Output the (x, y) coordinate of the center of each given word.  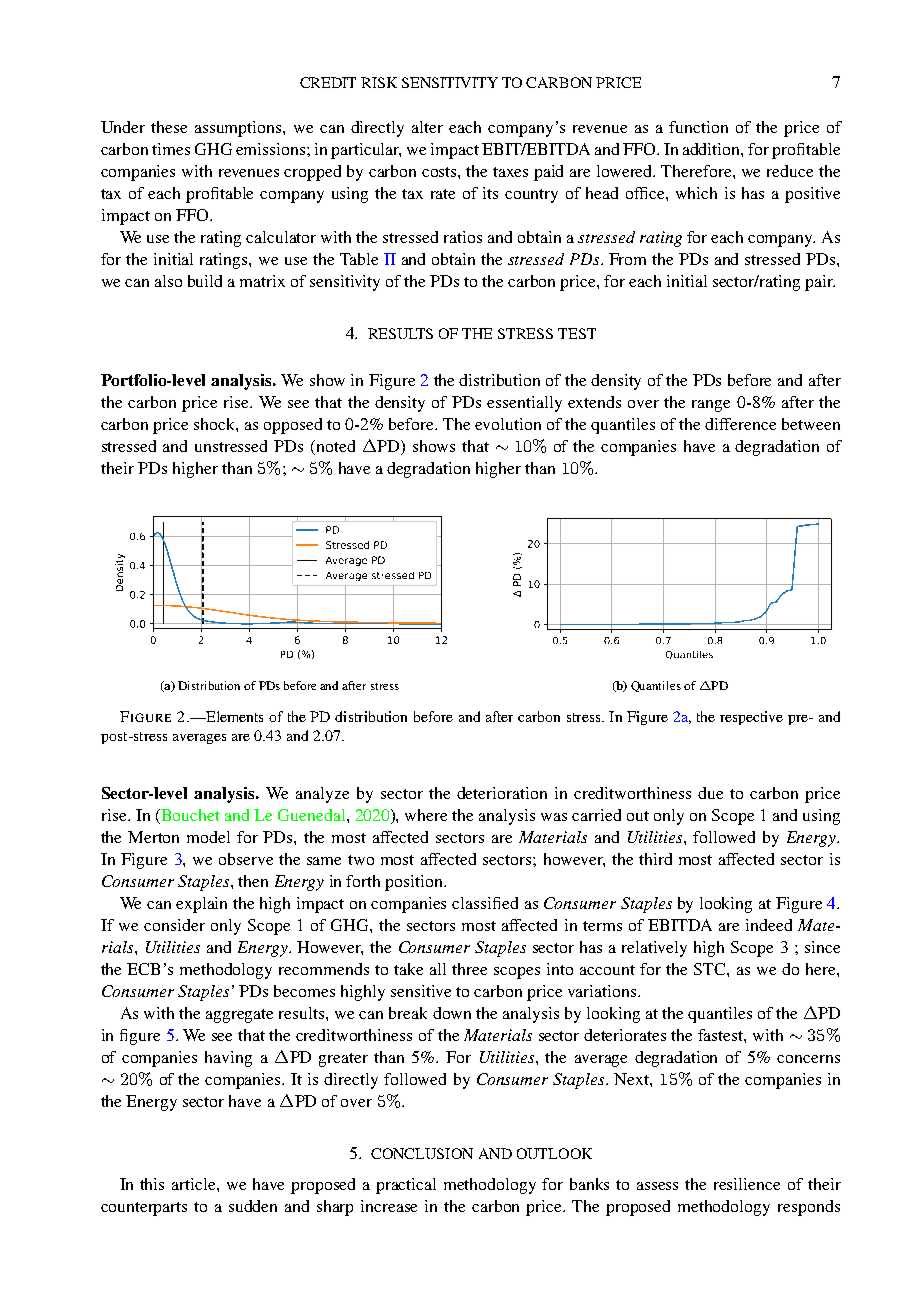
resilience (747, 1184)
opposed (293, 426)
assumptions (239, 129)
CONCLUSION (422, 1153)
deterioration (502, 793)
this (152, 1184)
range (711, 406)
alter (427, 127)
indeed (769, 925)
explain (201, 905)
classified (485, 903)
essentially (524, 404)
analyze (322, 795)
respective (751, 718)
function (698, 127)
